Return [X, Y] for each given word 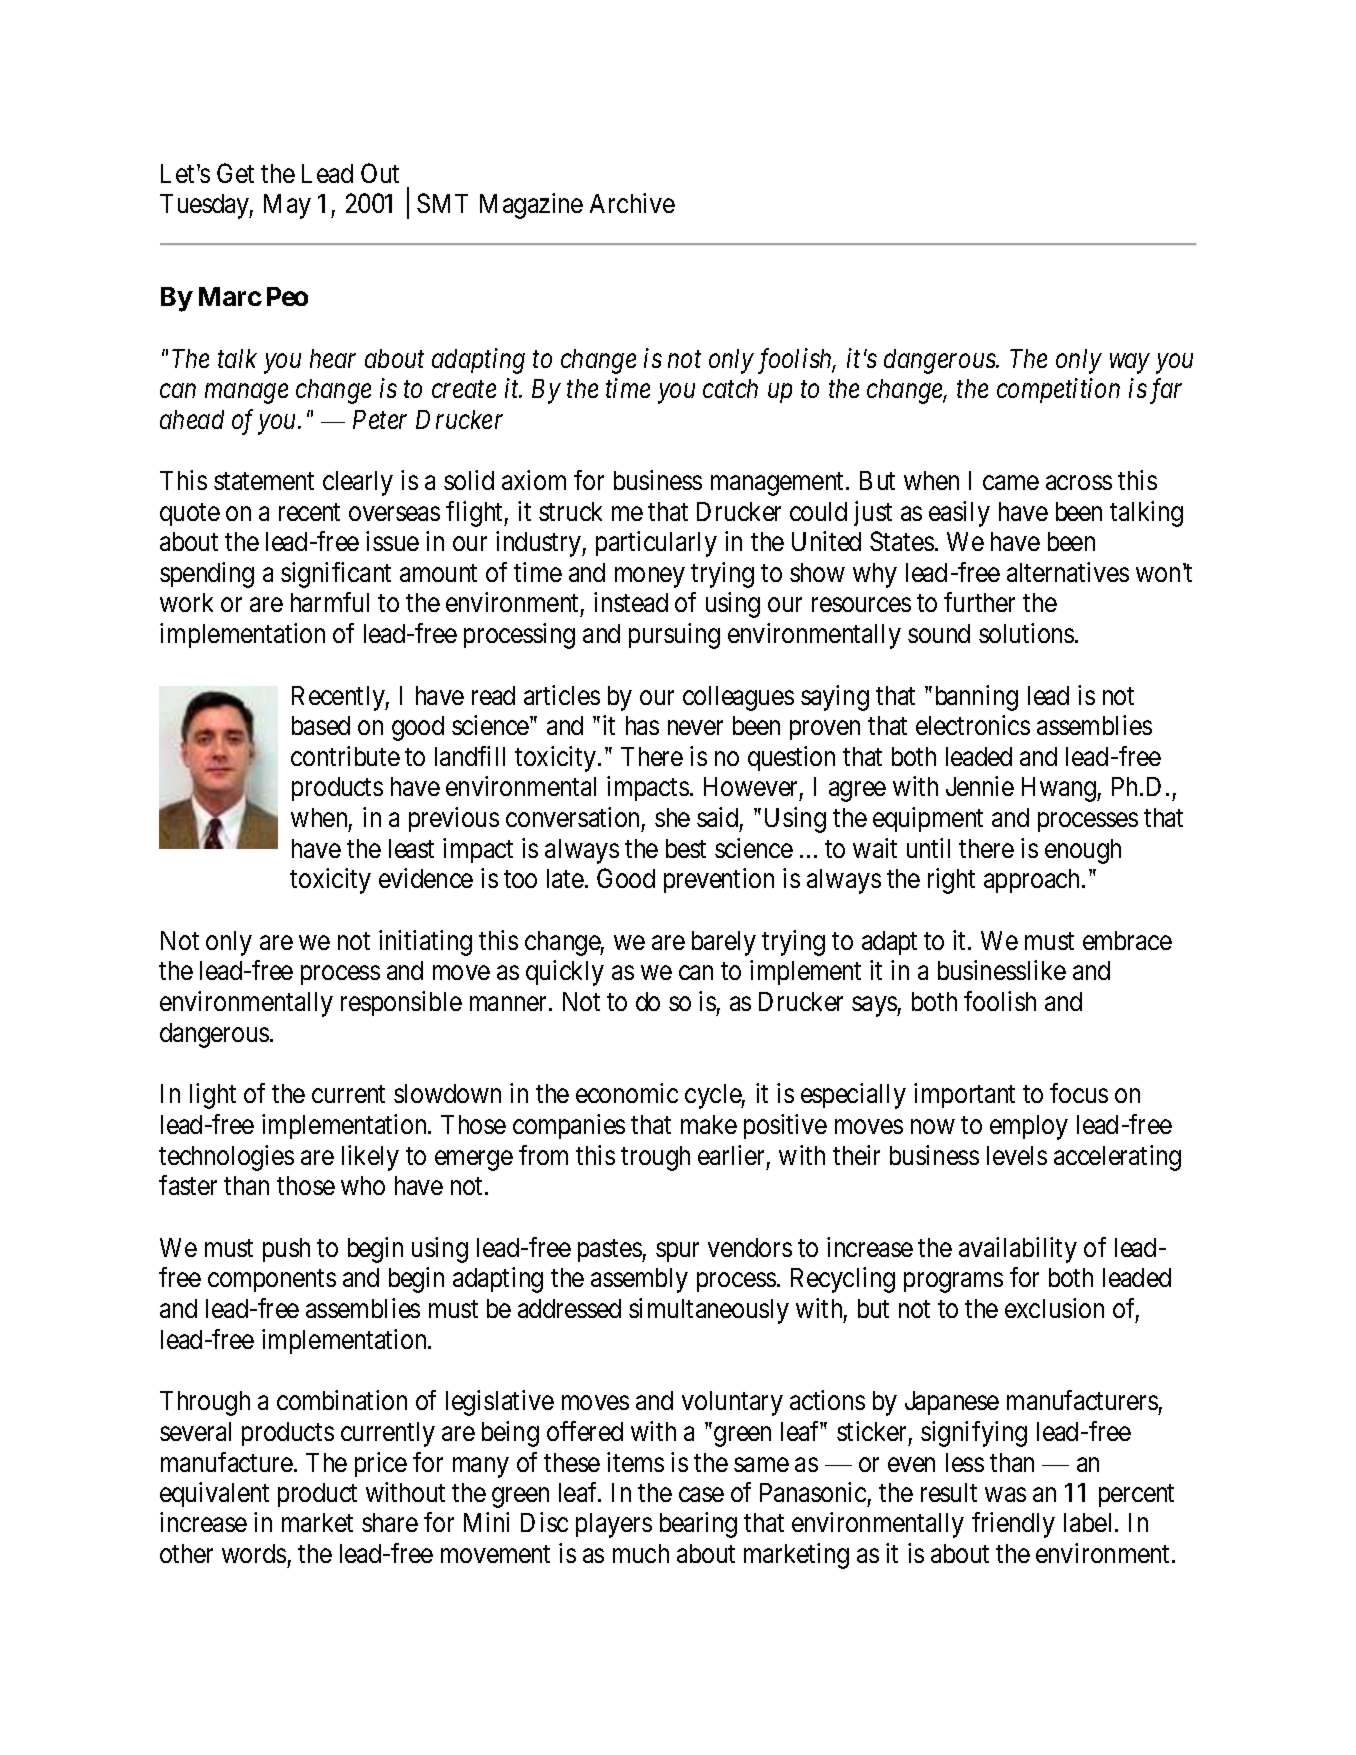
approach [1033, 881]
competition [1058, 391]
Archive [632, 203]
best [686, 848]
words [254, 1553]
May [287, 206]
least [411, 848]
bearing [698, 1525]
